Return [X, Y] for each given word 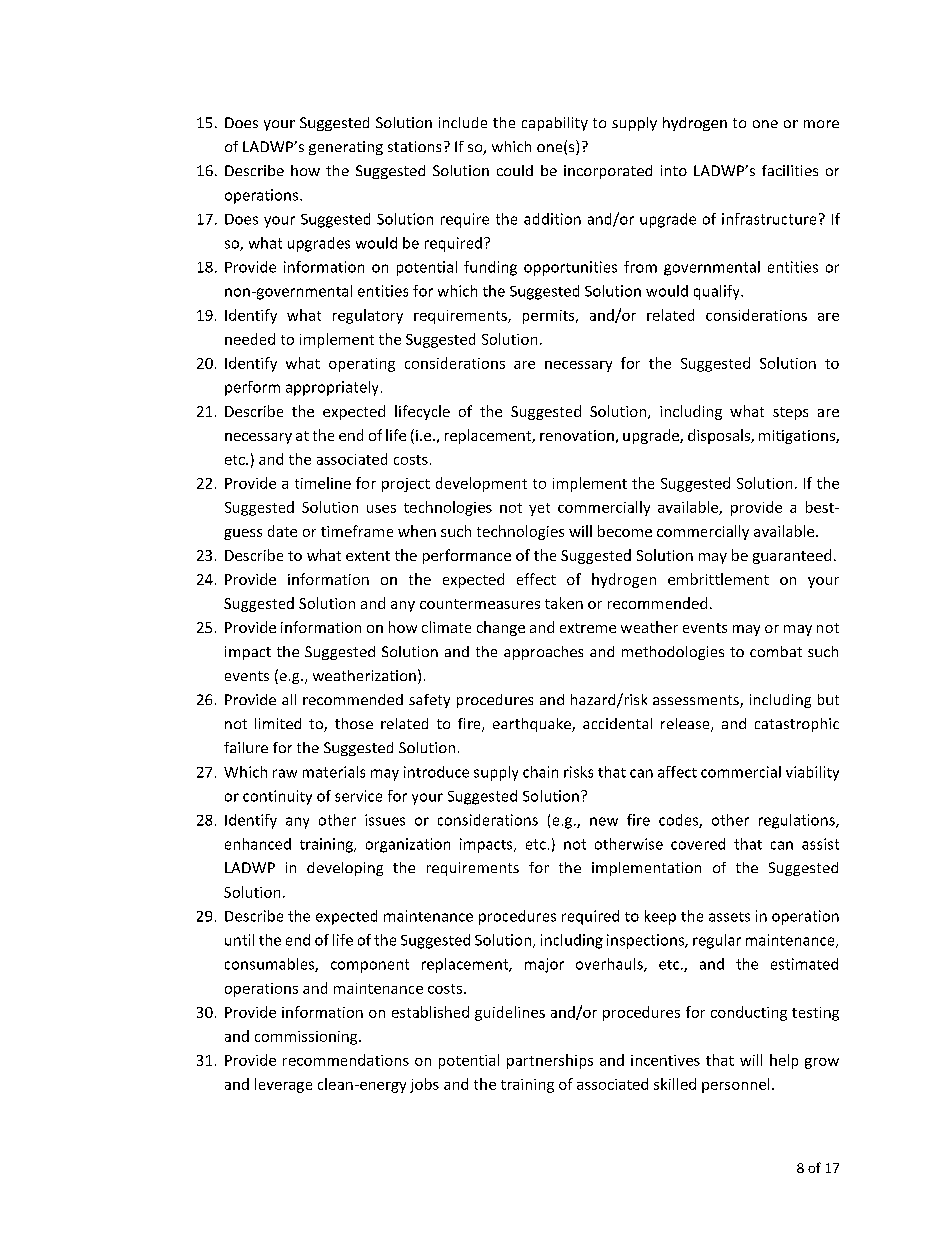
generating [346, 148]
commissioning [307, 1038]
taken [564, 603]
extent [368, 556]
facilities [790, 170]
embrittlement [718, 579]
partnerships [550, 1061]
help [784, 1061]
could [515, 170]
